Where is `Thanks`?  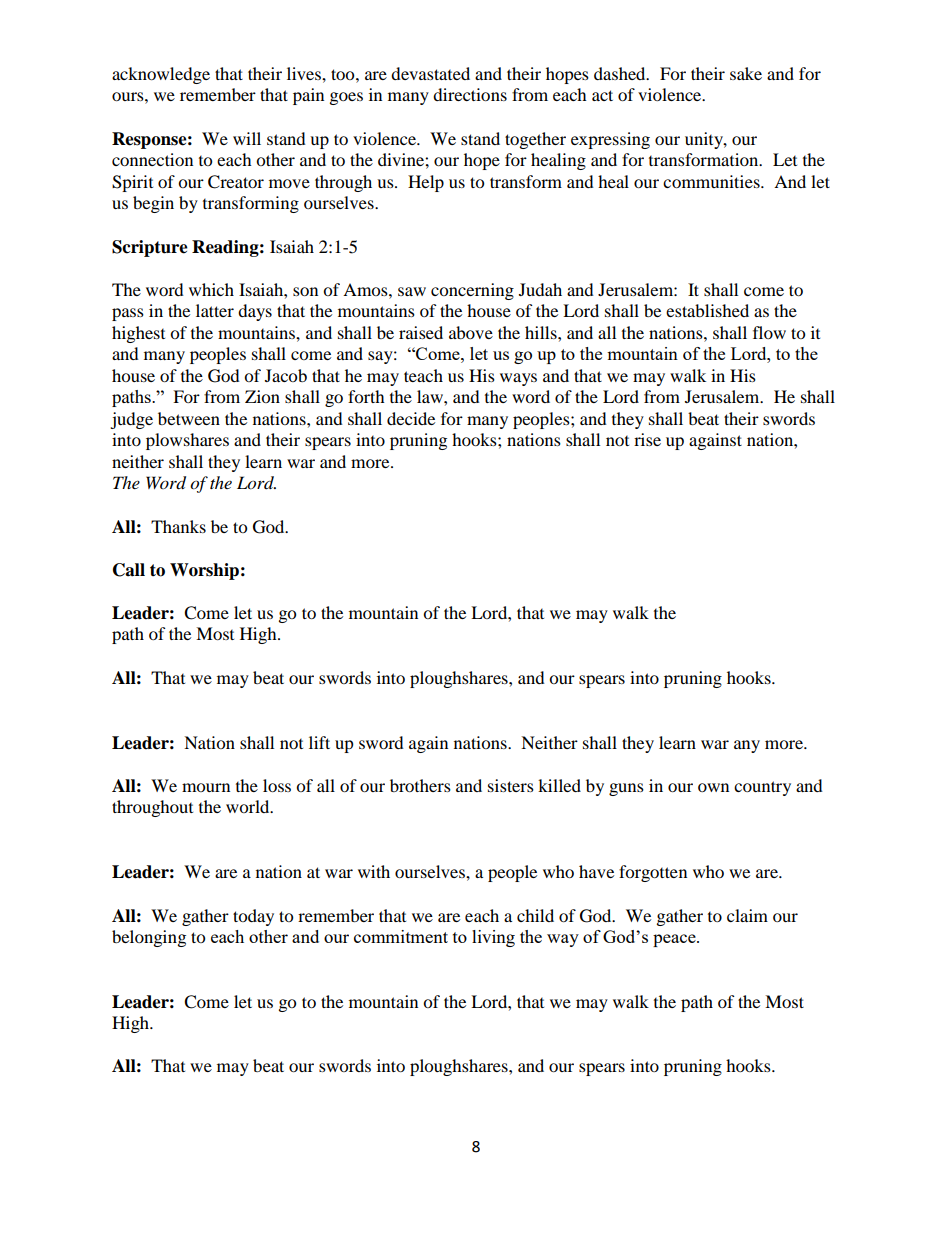 Thanks is located at coordinates (178, 526).
